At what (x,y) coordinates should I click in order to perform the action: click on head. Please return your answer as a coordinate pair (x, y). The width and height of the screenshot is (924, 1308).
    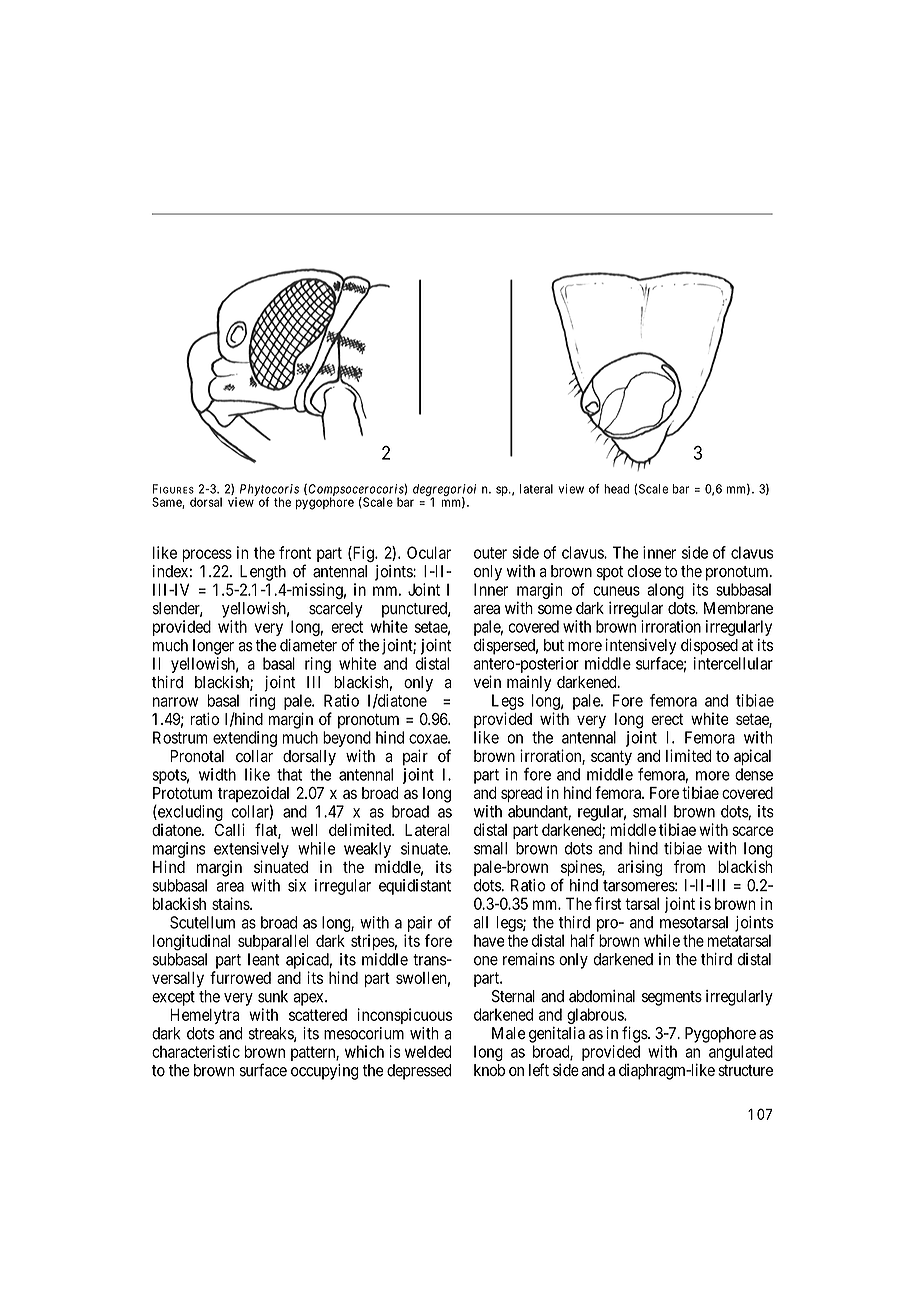
    Looking at the image, I should click on (616, 489).
